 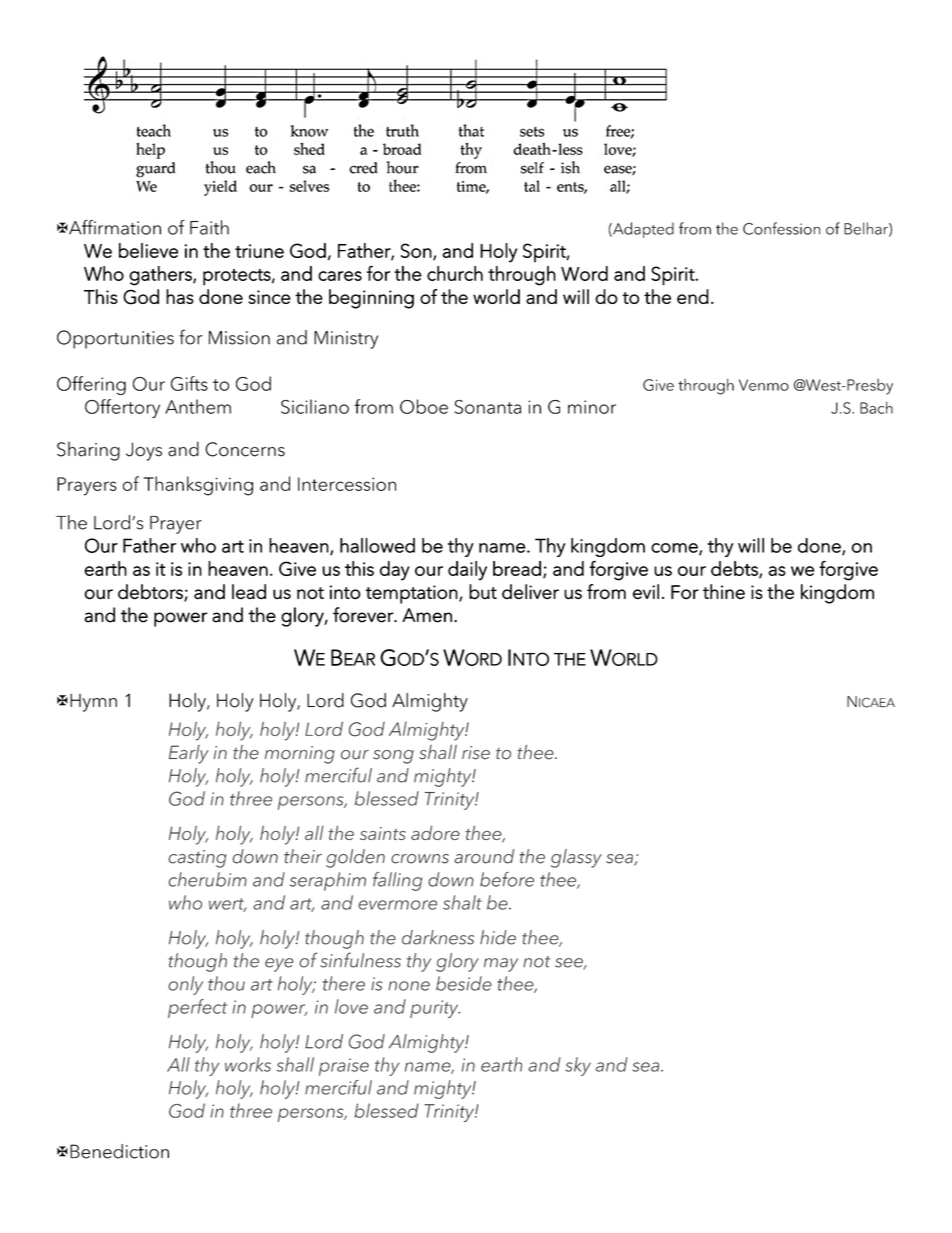 What do you see at coordinates (427, 615) in the image?
I see `Amen` at bounding box center [427, 615].
